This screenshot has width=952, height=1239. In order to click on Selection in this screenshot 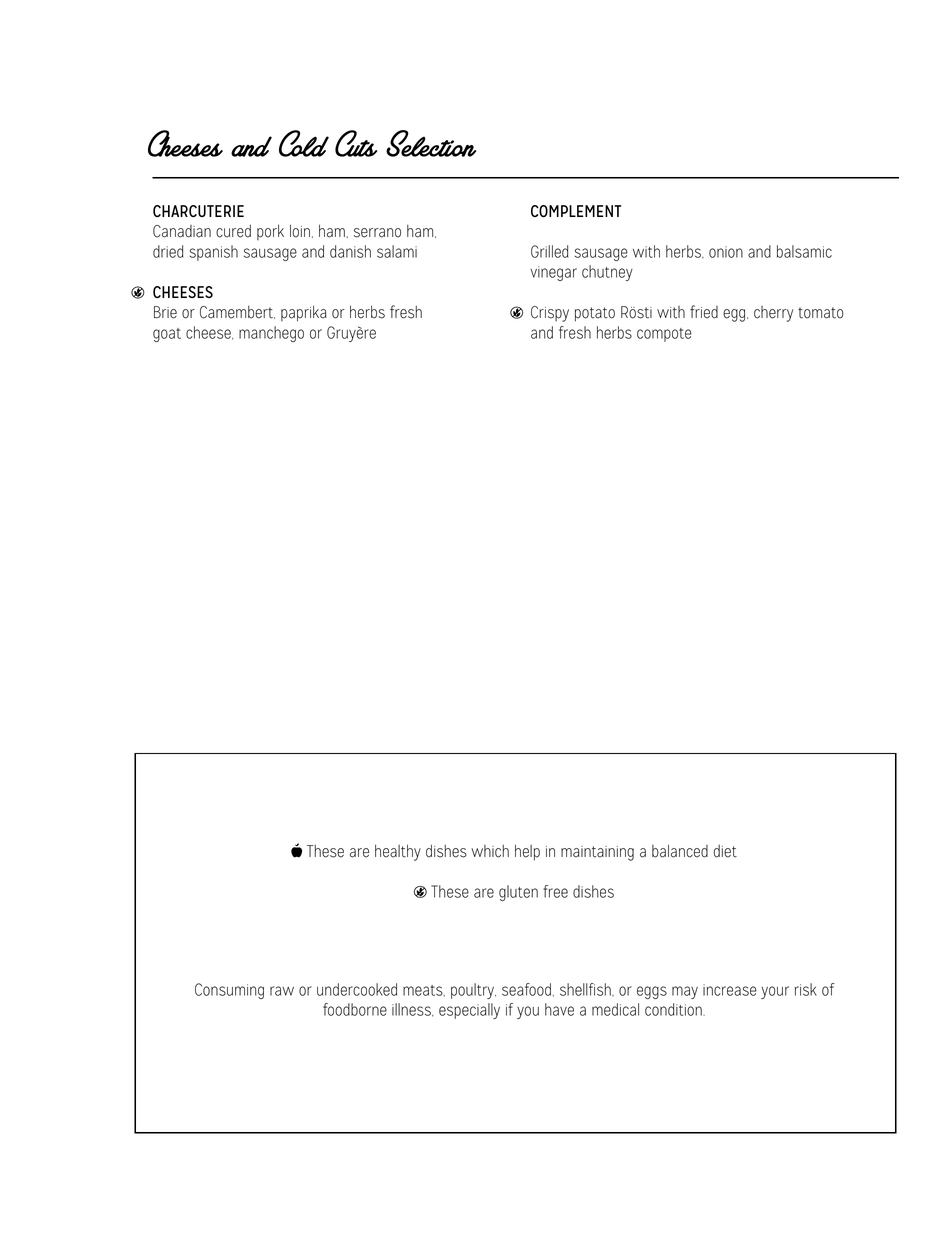, I will do `click(431, 143)`.
